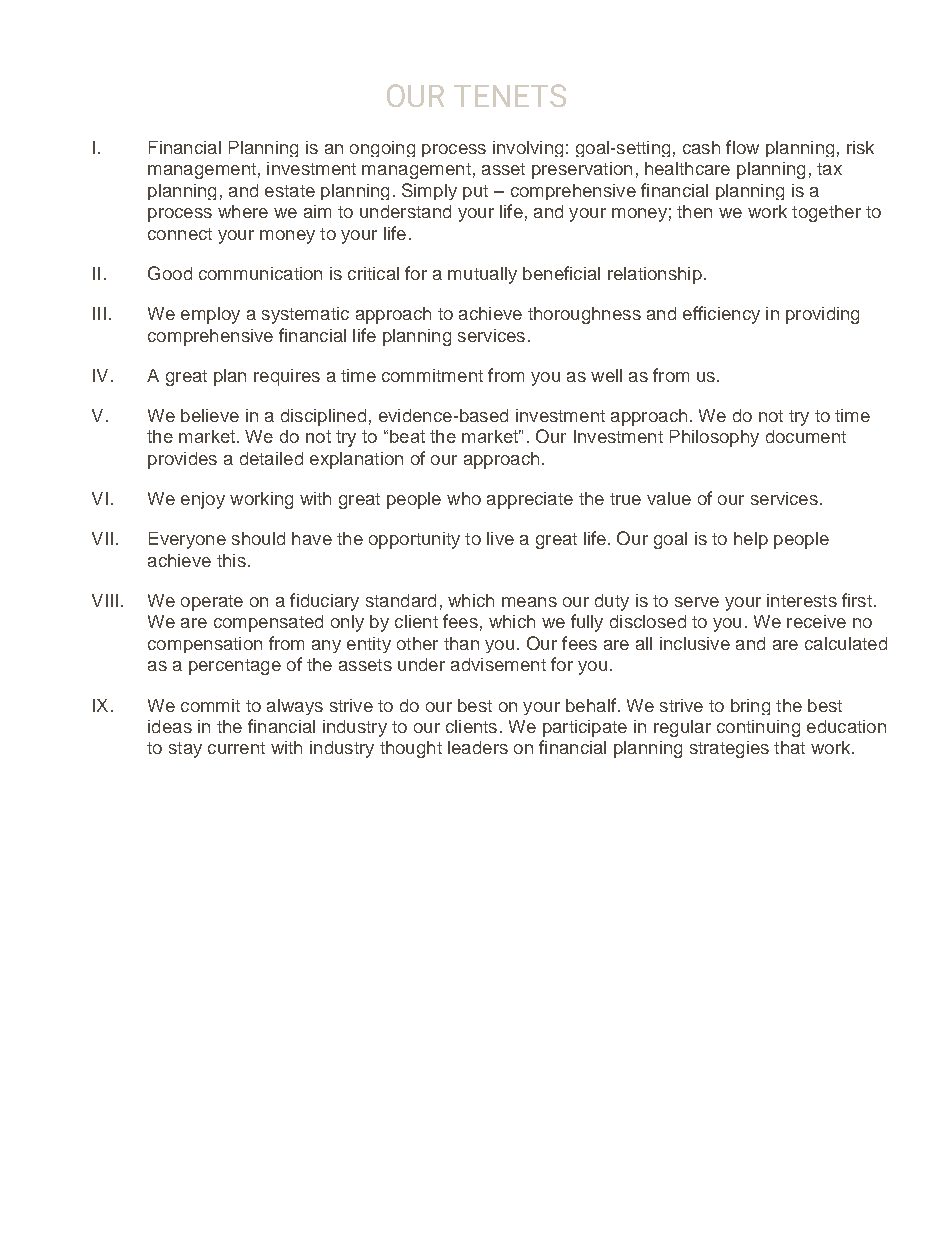  I want to click on ideas, so click(170, 726).
